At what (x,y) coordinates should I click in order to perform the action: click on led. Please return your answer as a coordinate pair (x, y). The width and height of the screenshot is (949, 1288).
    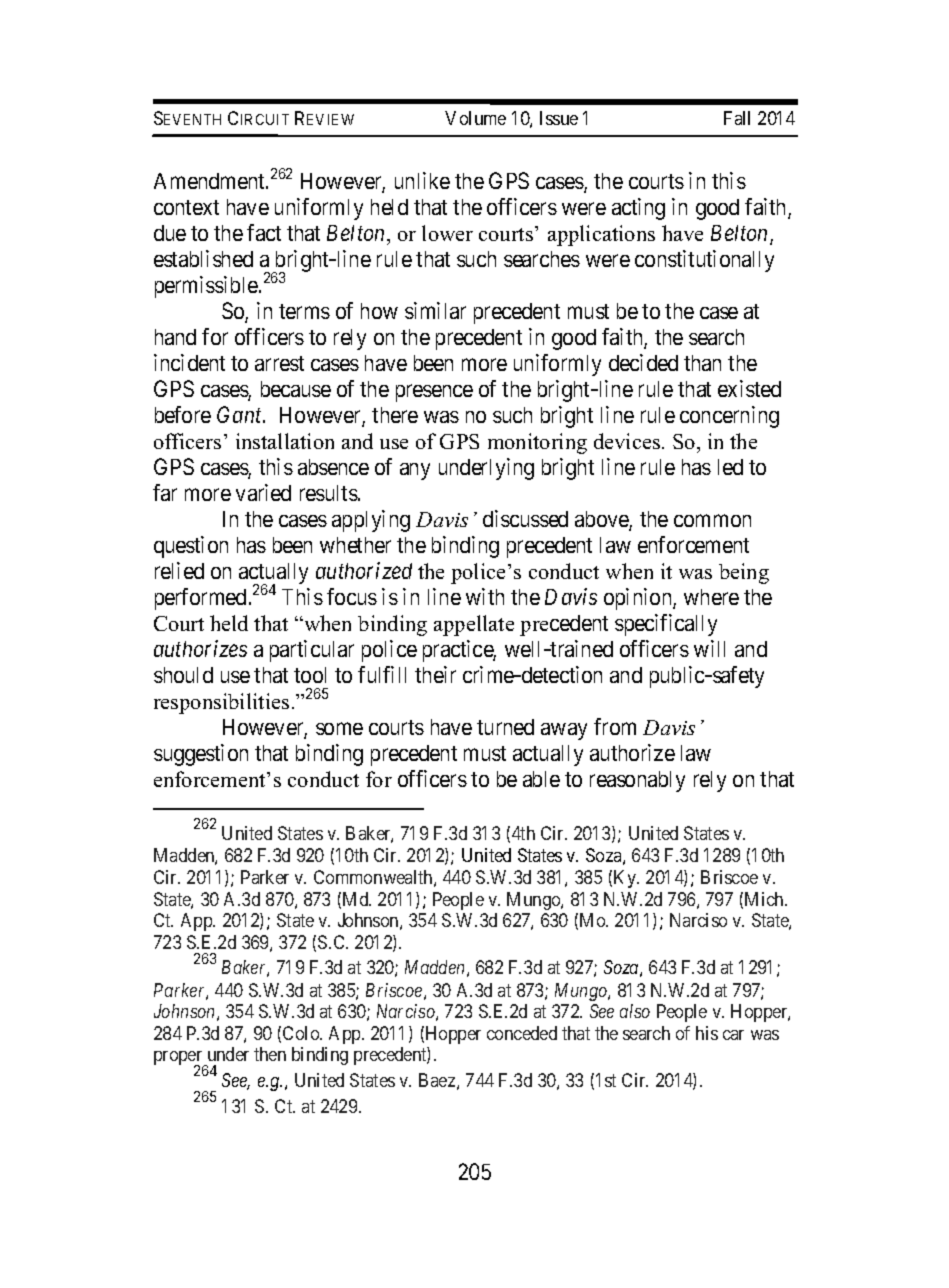
    Looking at the image, I should click on (730, 467).
